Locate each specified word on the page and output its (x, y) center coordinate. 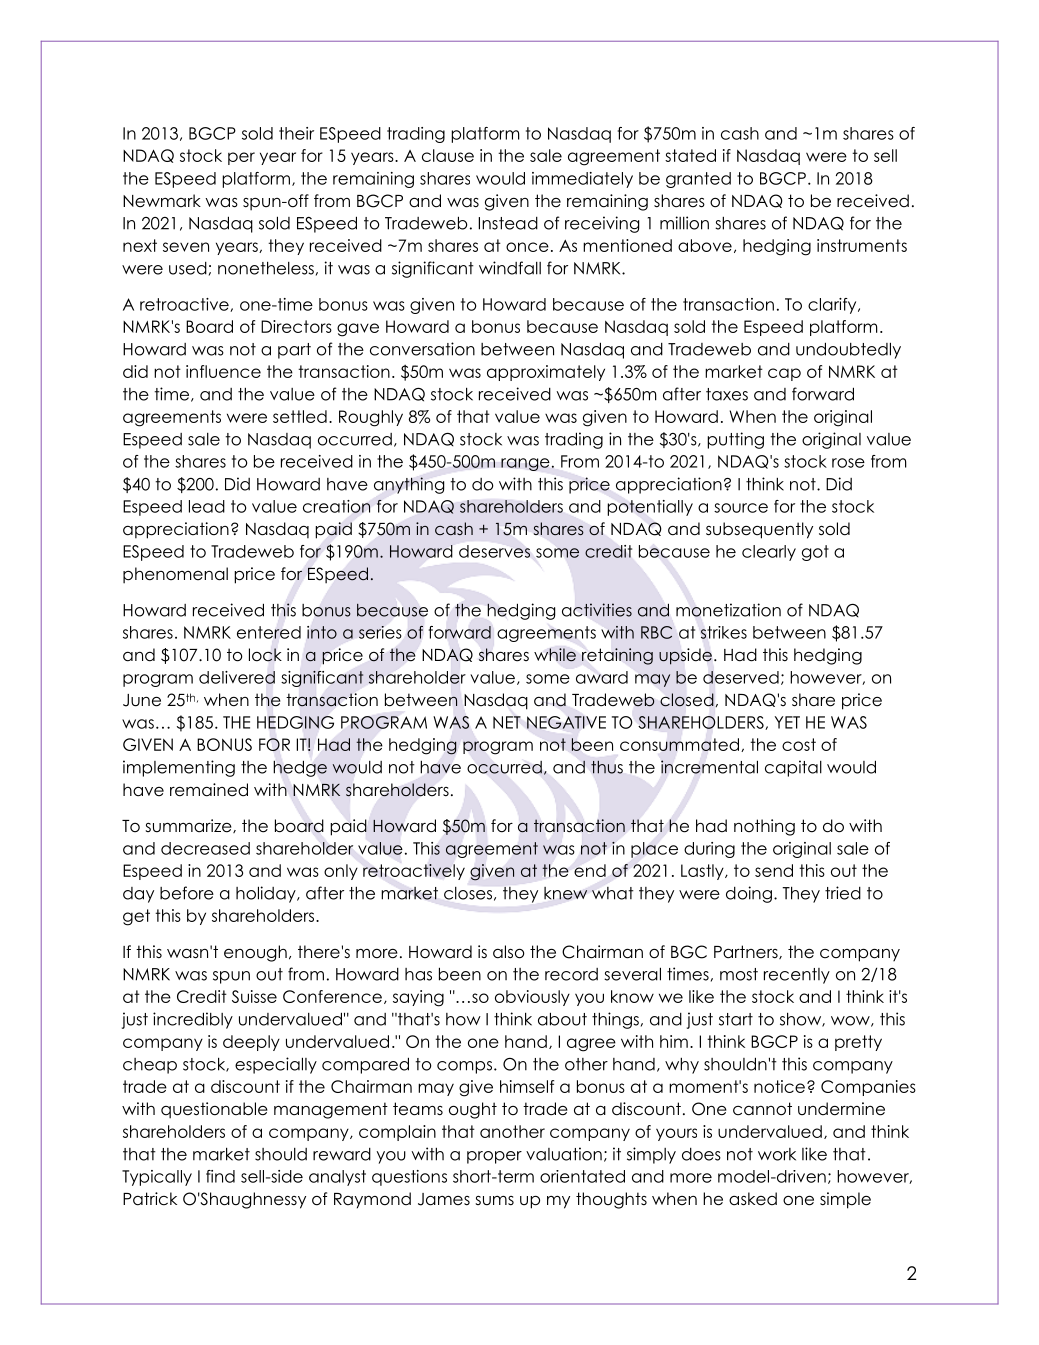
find (220, 1176)
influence (223, 371)
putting (735, 440)
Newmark (162, 201)
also (509, 952)
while (555, 655)
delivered (237, 677)
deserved (741, 677)
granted (698, 180)
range (525, 464)
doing (749, 894)
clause (448, 155)
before (187, 893)
